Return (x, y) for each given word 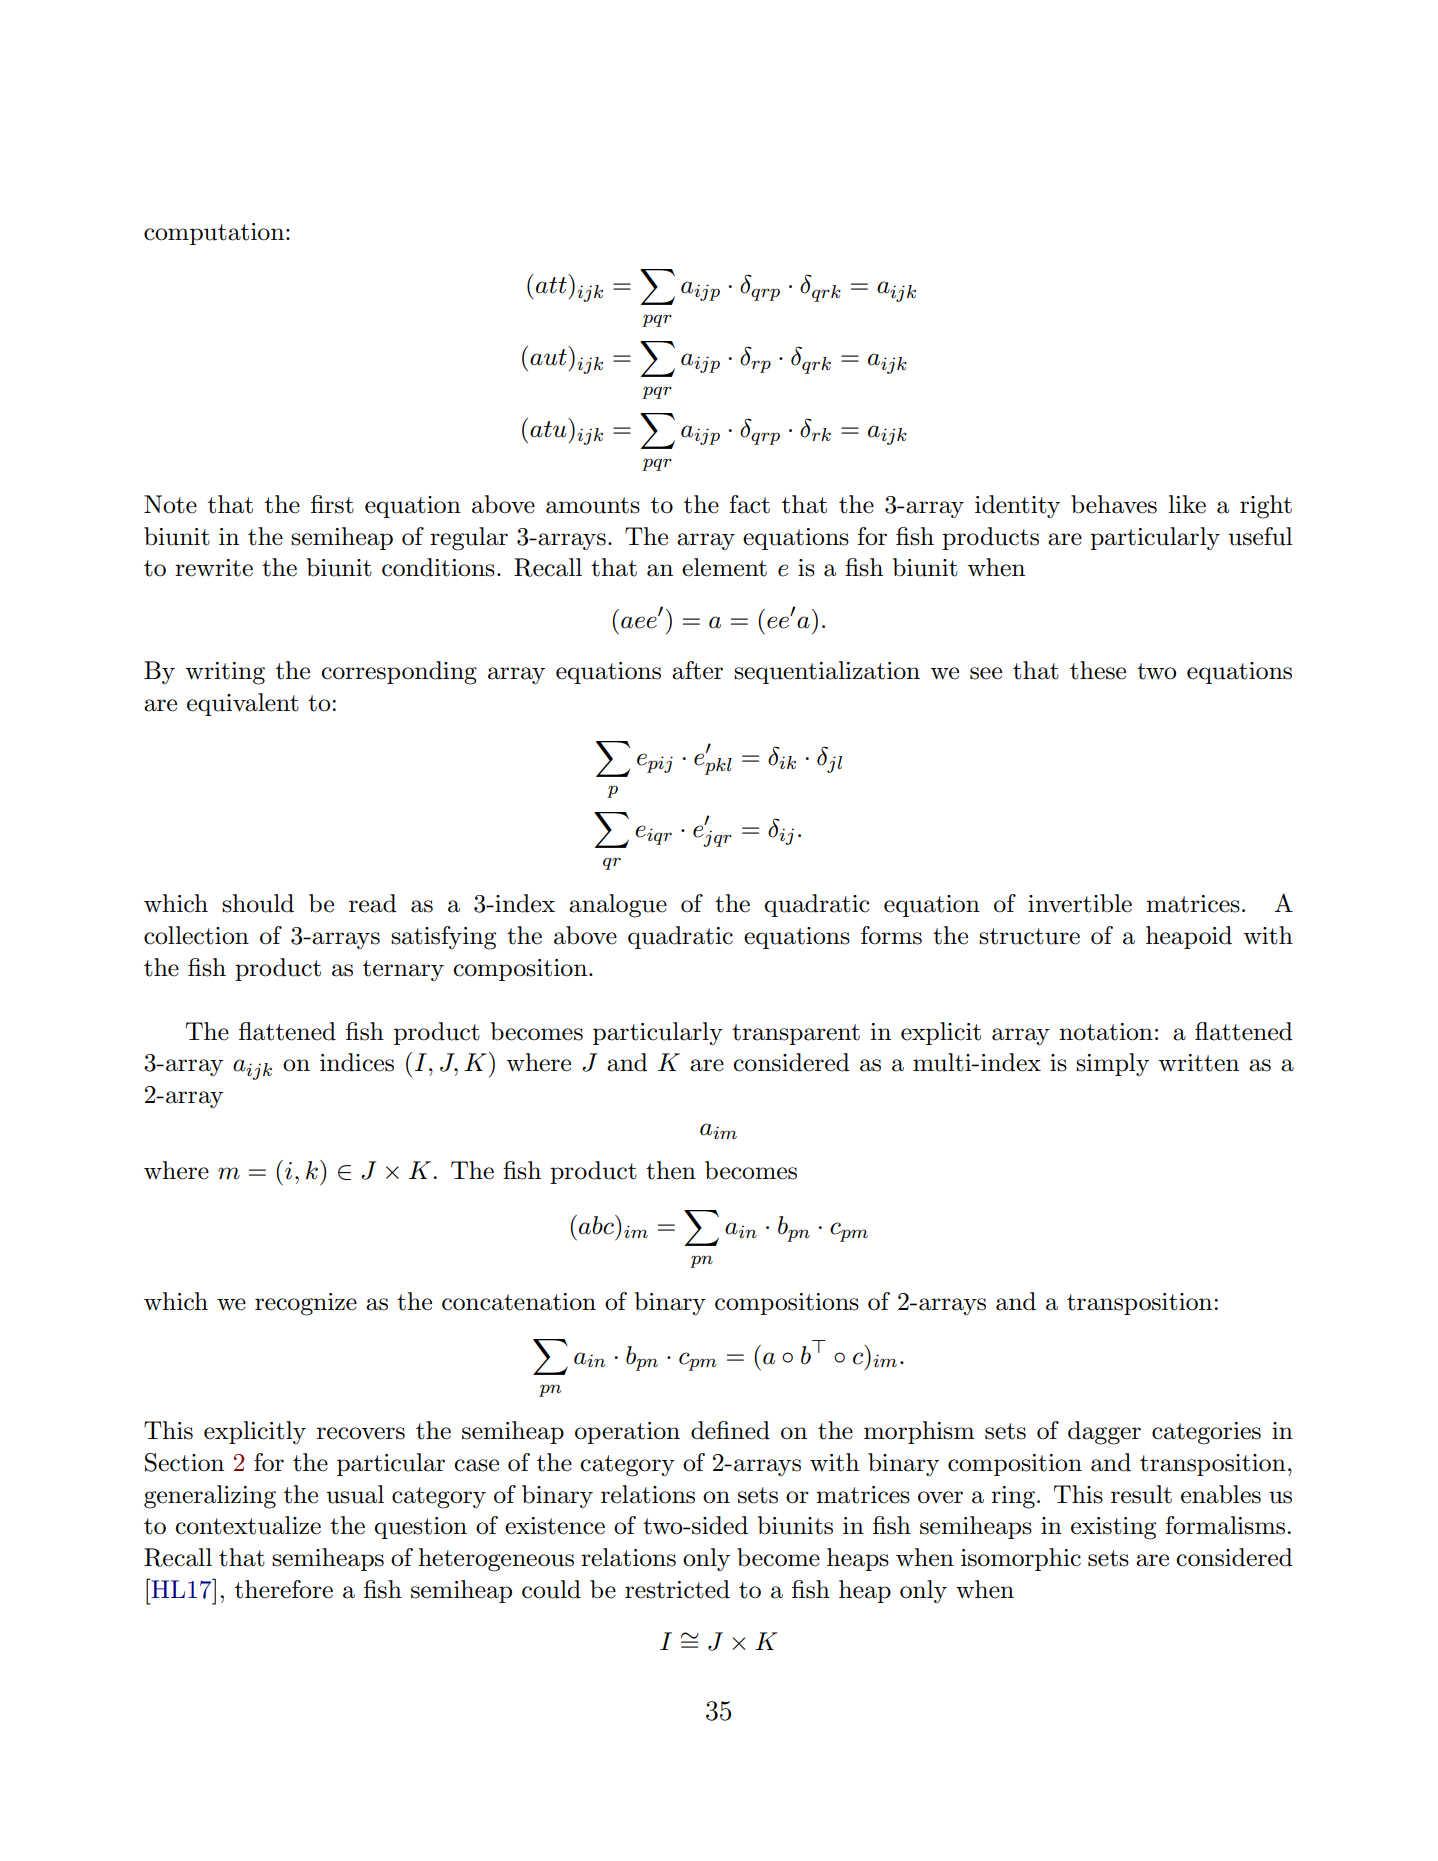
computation (215, 234)
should (258, 903)
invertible (1080, 903)
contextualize (248, 1525)
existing (1113, 1528)
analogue (618, 906)
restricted (677, 1589)
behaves (1114, 504)
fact (750, 504)
